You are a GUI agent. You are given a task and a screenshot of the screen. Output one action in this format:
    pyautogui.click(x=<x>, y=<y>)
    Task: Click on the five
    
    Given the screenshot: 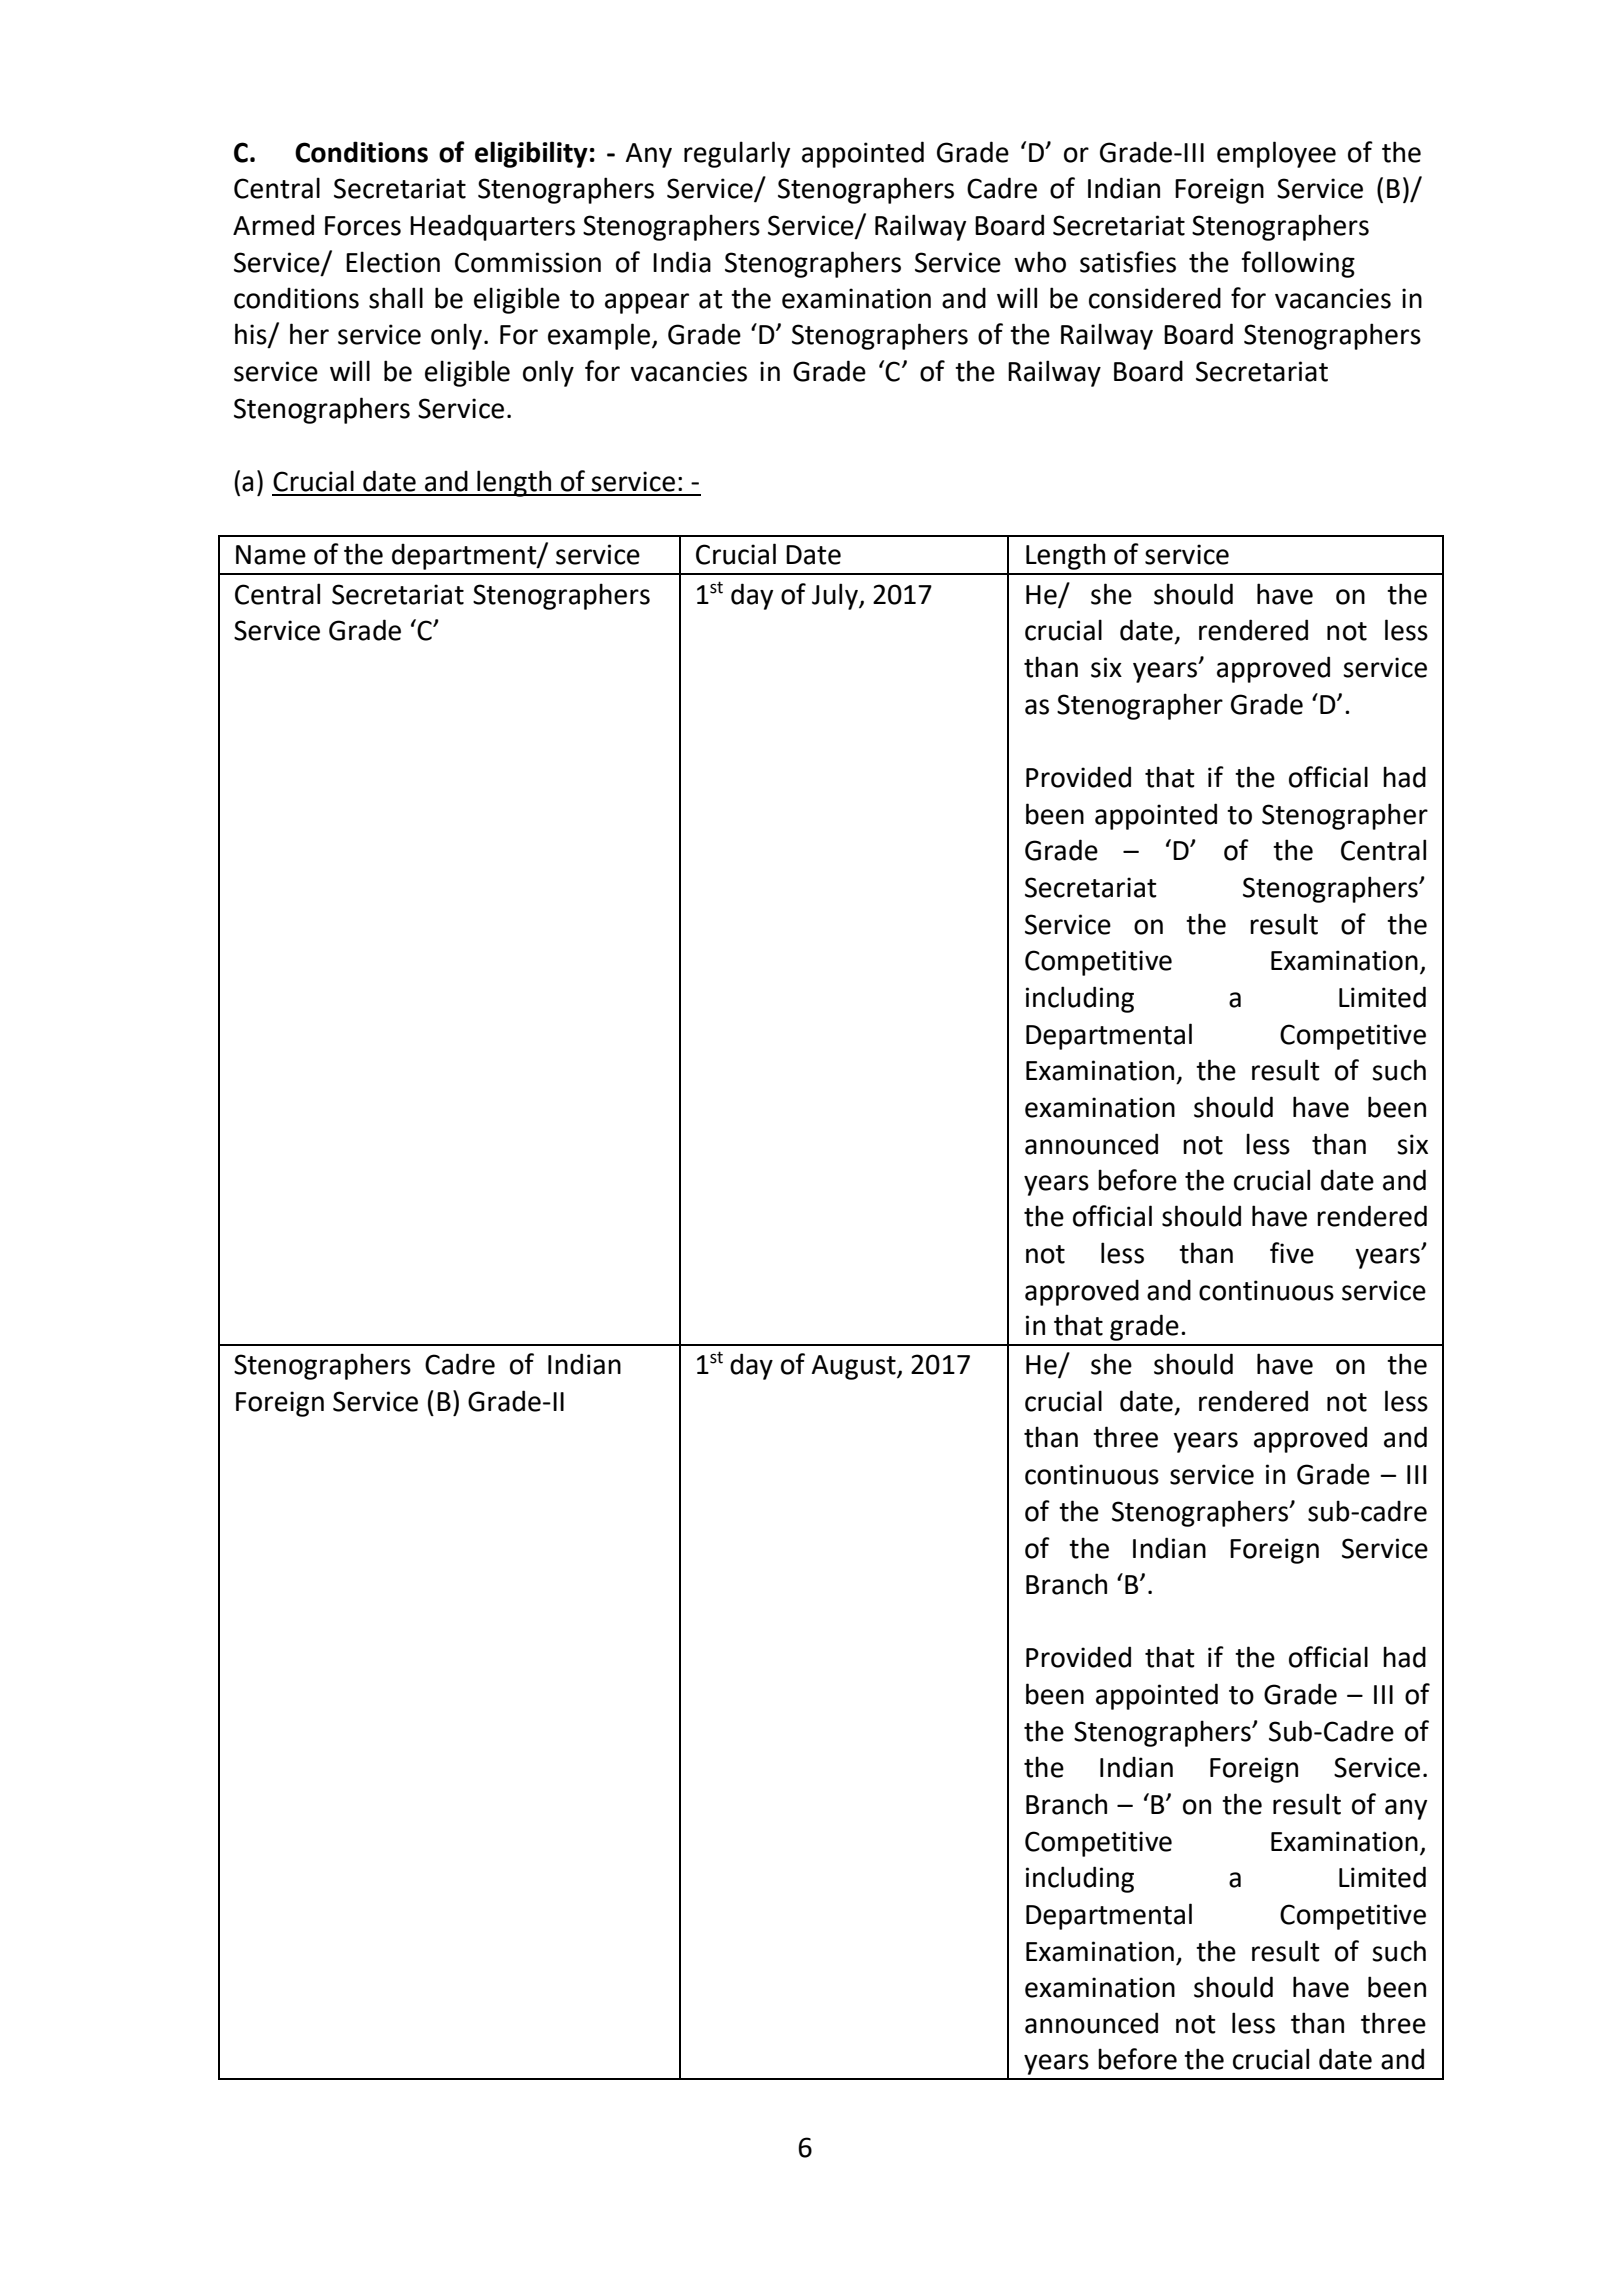 What is the action you would take?
    pyautogui.click(x=1292, y=1253)
